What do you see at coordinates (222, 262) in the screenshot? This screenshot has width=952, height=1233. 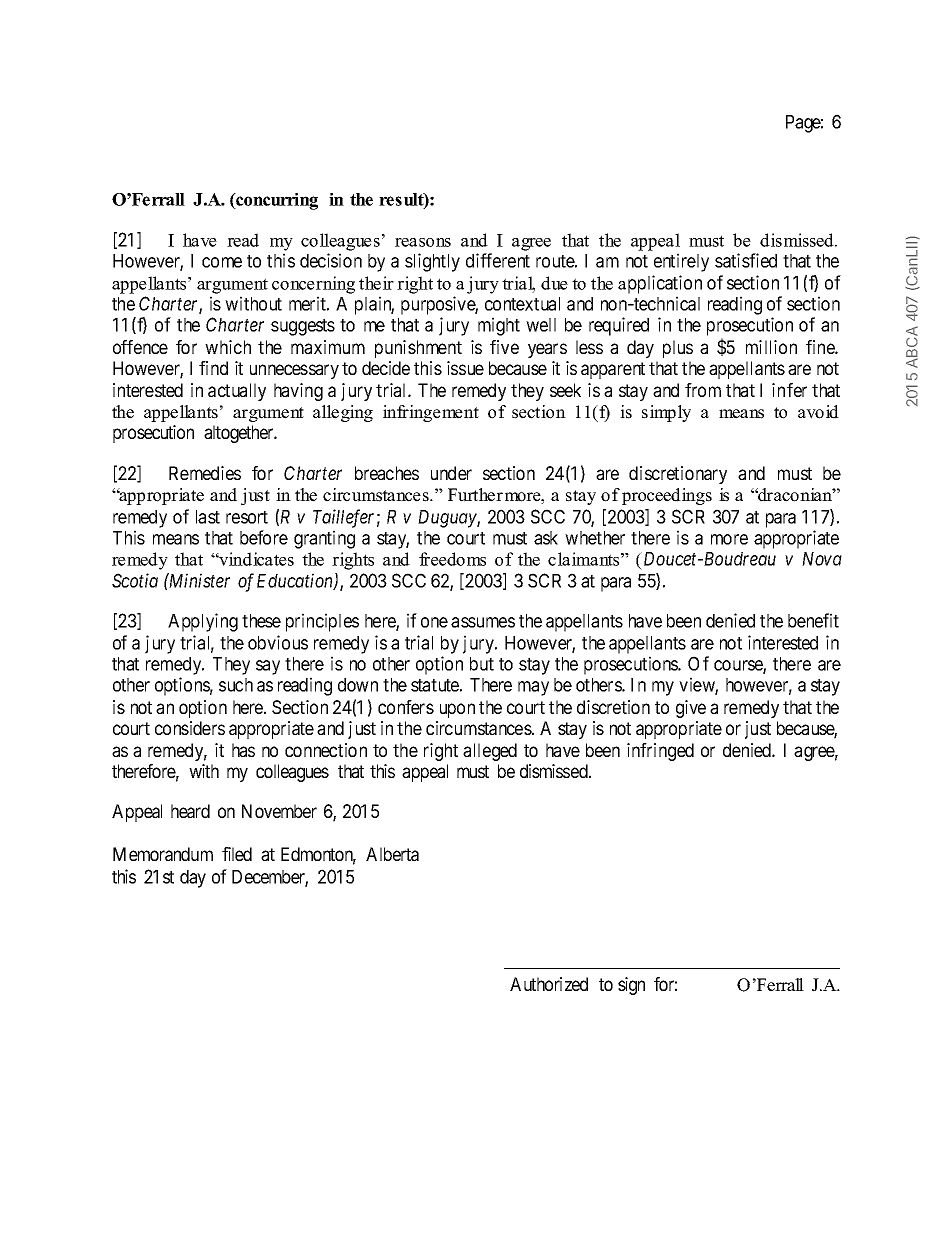 I see `come` at bounding box center [222, 262].
